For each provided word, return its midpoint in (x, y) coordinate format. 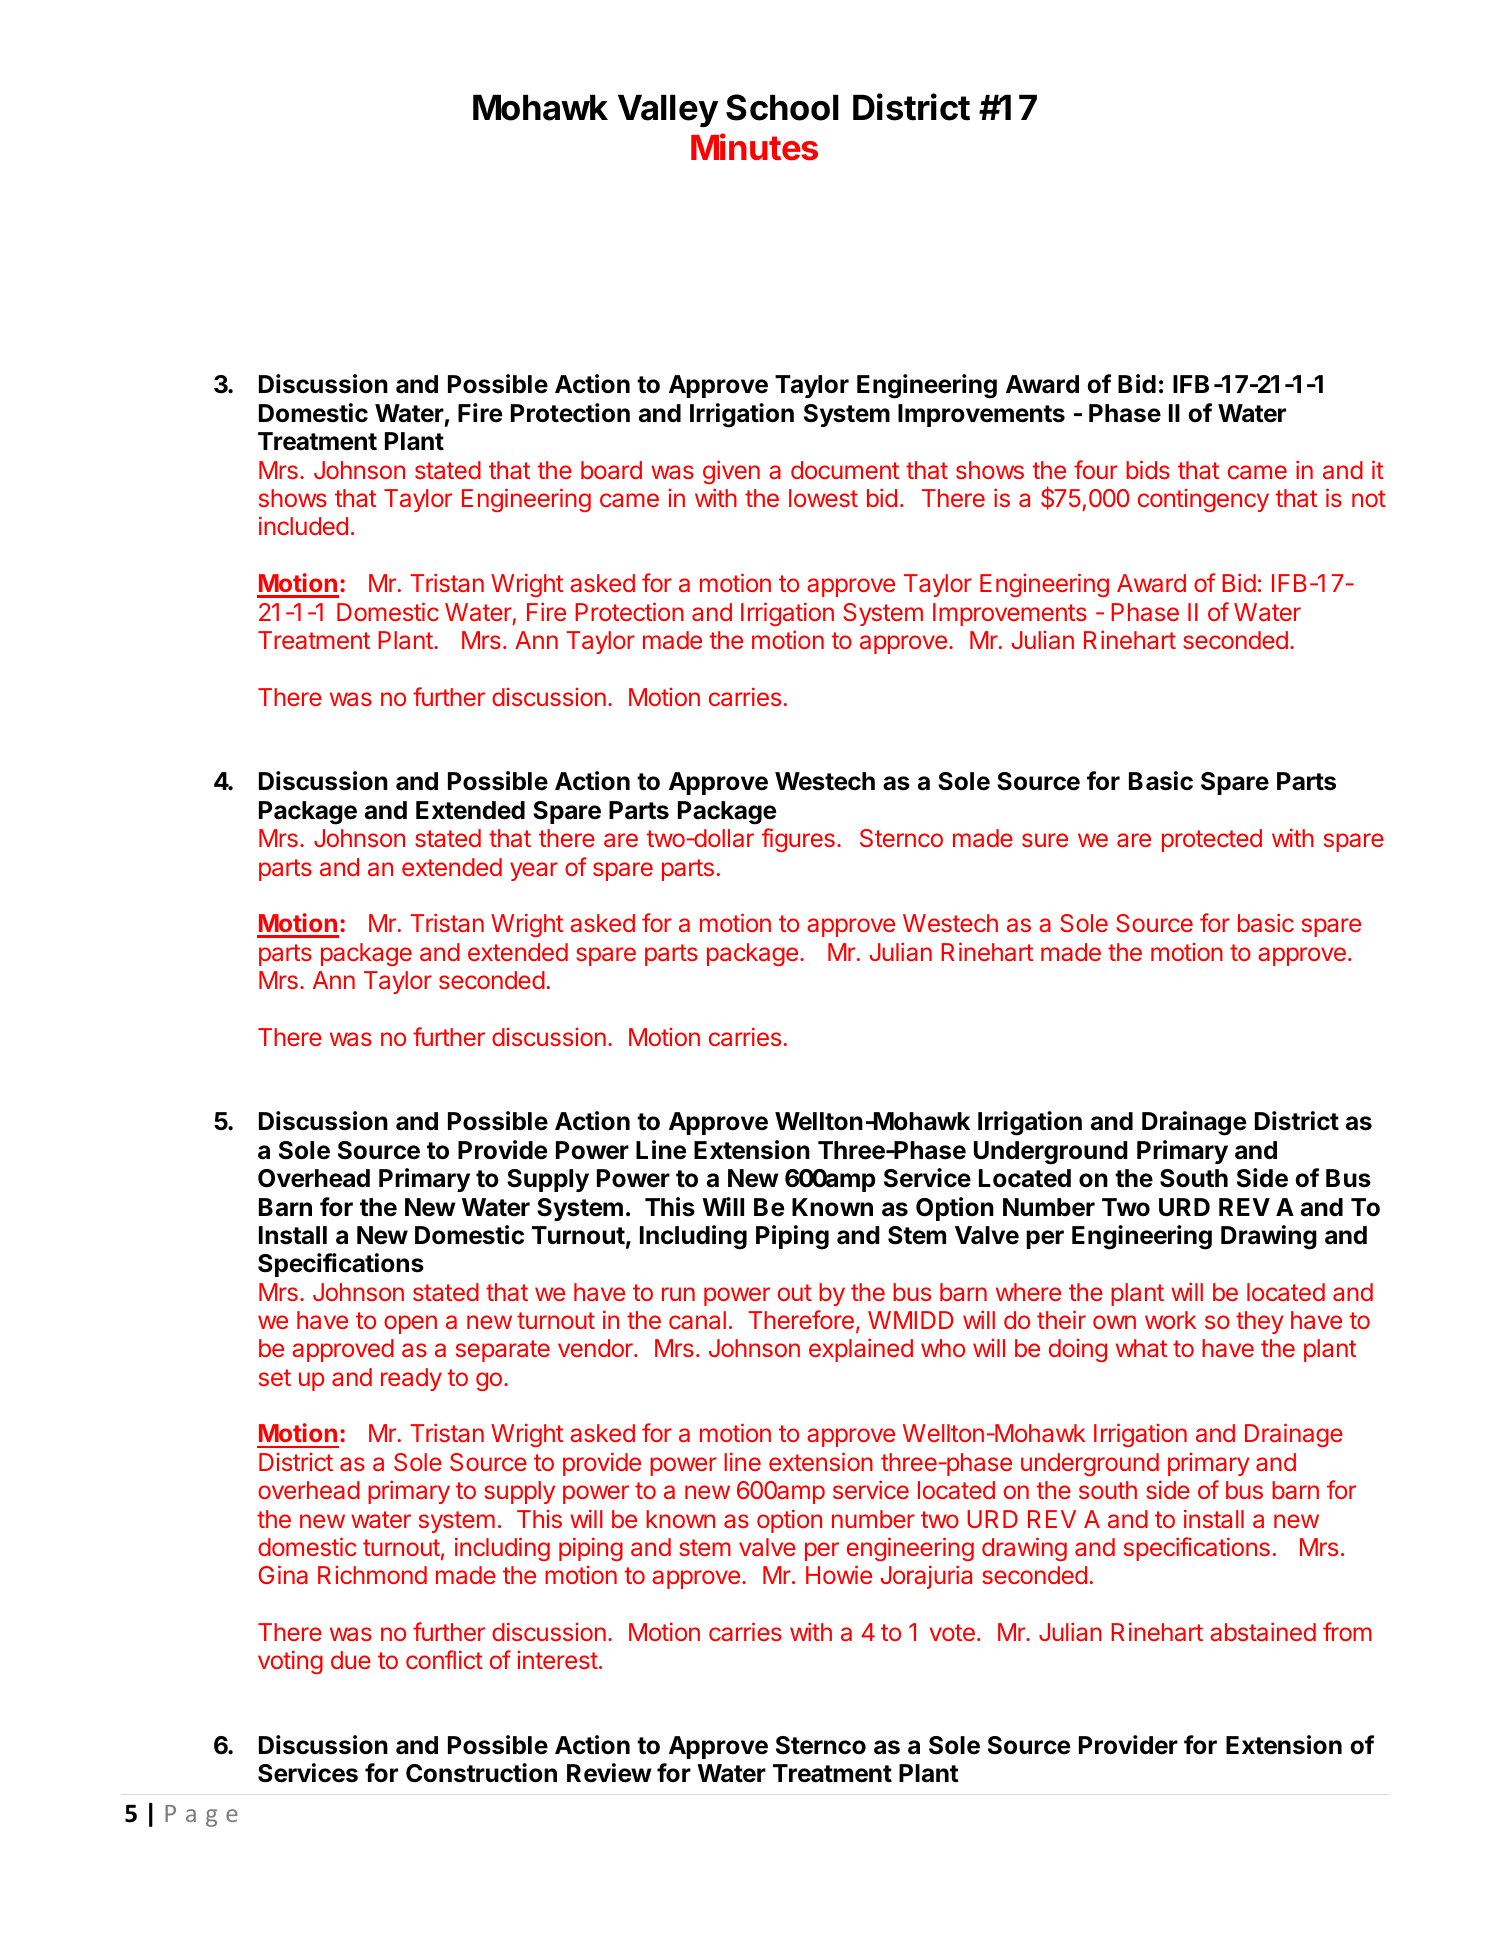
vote (952, 1632)
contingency (1203, 500)
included (303, 525)
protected (1212, 840)
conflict (444, 1659)
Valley (668, 111)
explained (861, 1350)
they (1260, 1322)
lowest (823, 498)
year (534, 871)
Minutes (754, 147)
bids (1148, 469)
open (410, 1324)
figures (798, 840)
